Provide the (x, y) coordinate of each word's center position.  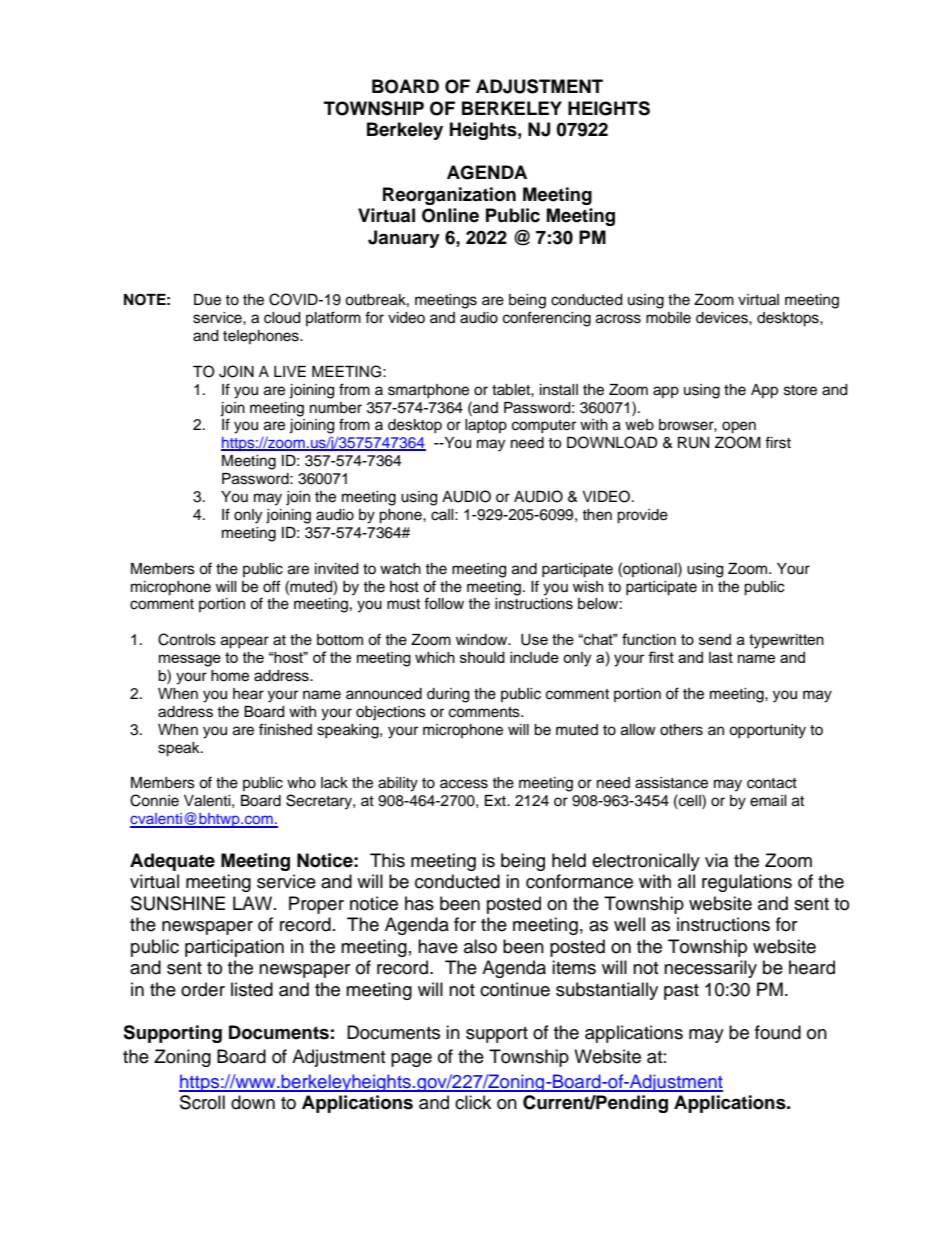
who (301, 783)
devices (723, 318)
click (473, 1102)
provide (642, 516)
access (464, 784)
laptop (486, 426)
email (768, 801)
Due (207, 300)
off (271, 586)
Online (450, 215)
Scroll (202, 1102)
